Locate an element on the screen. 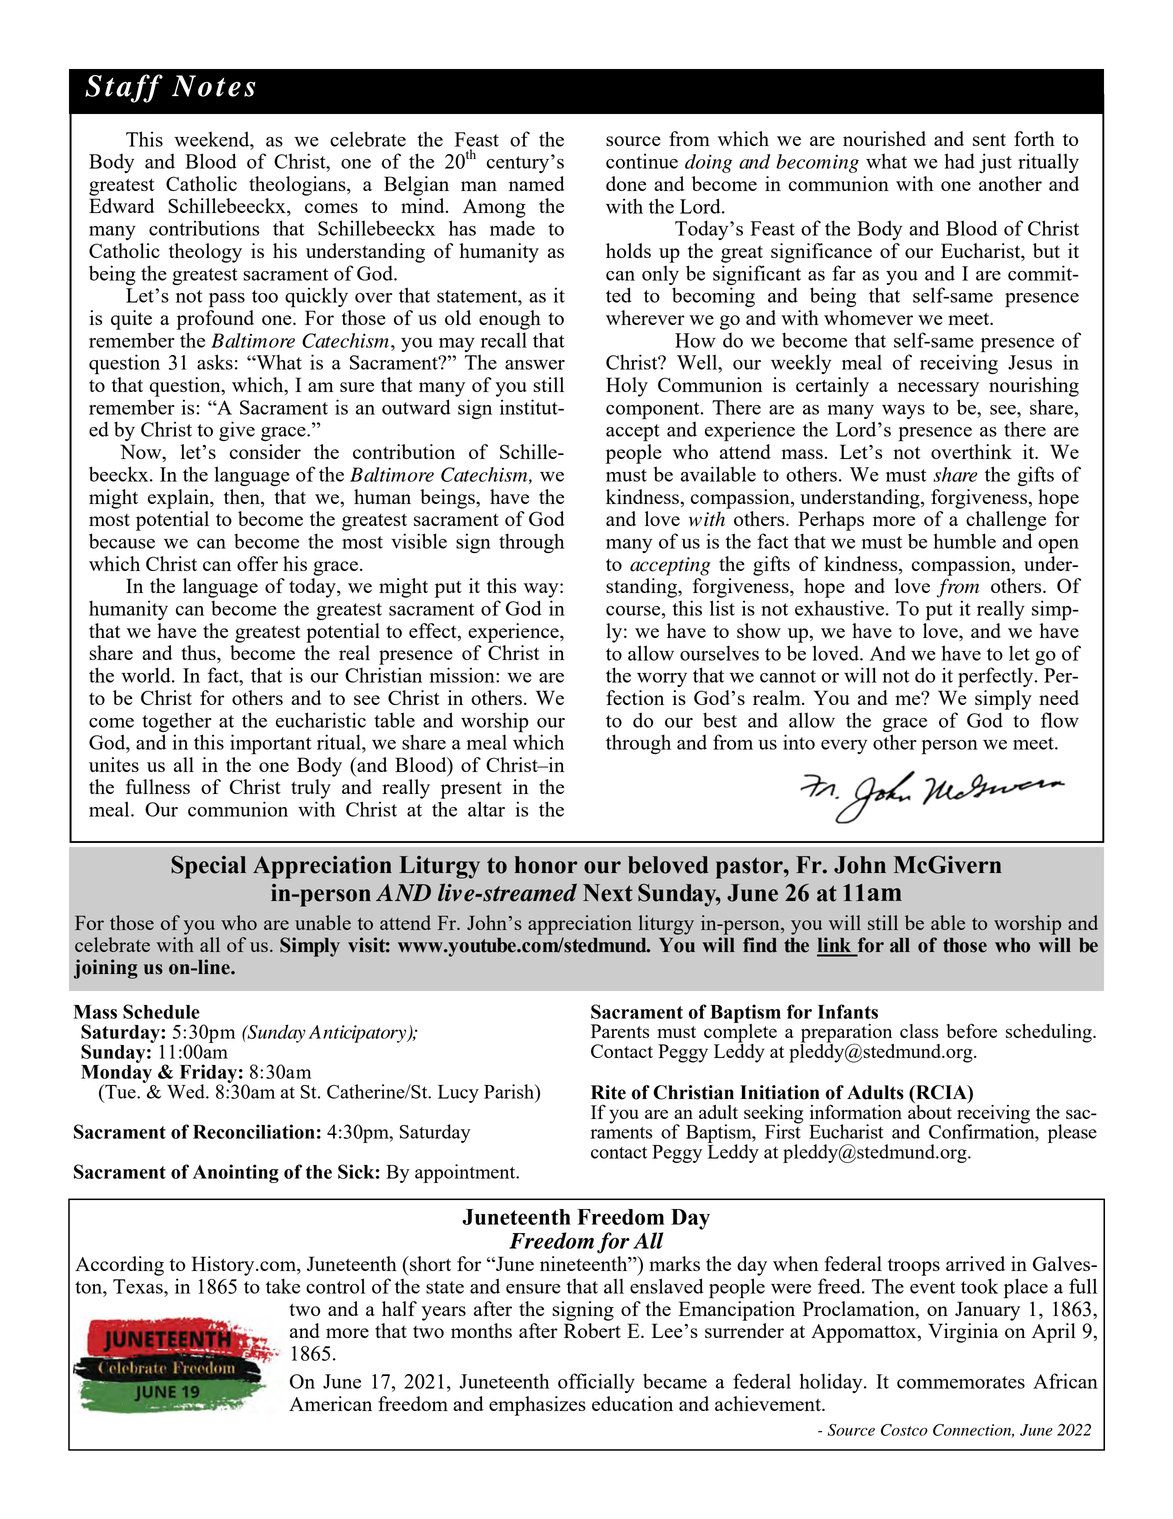 The height and width of the screenshot is (1519, 1173). consider is located at coordinates (265, 451).
